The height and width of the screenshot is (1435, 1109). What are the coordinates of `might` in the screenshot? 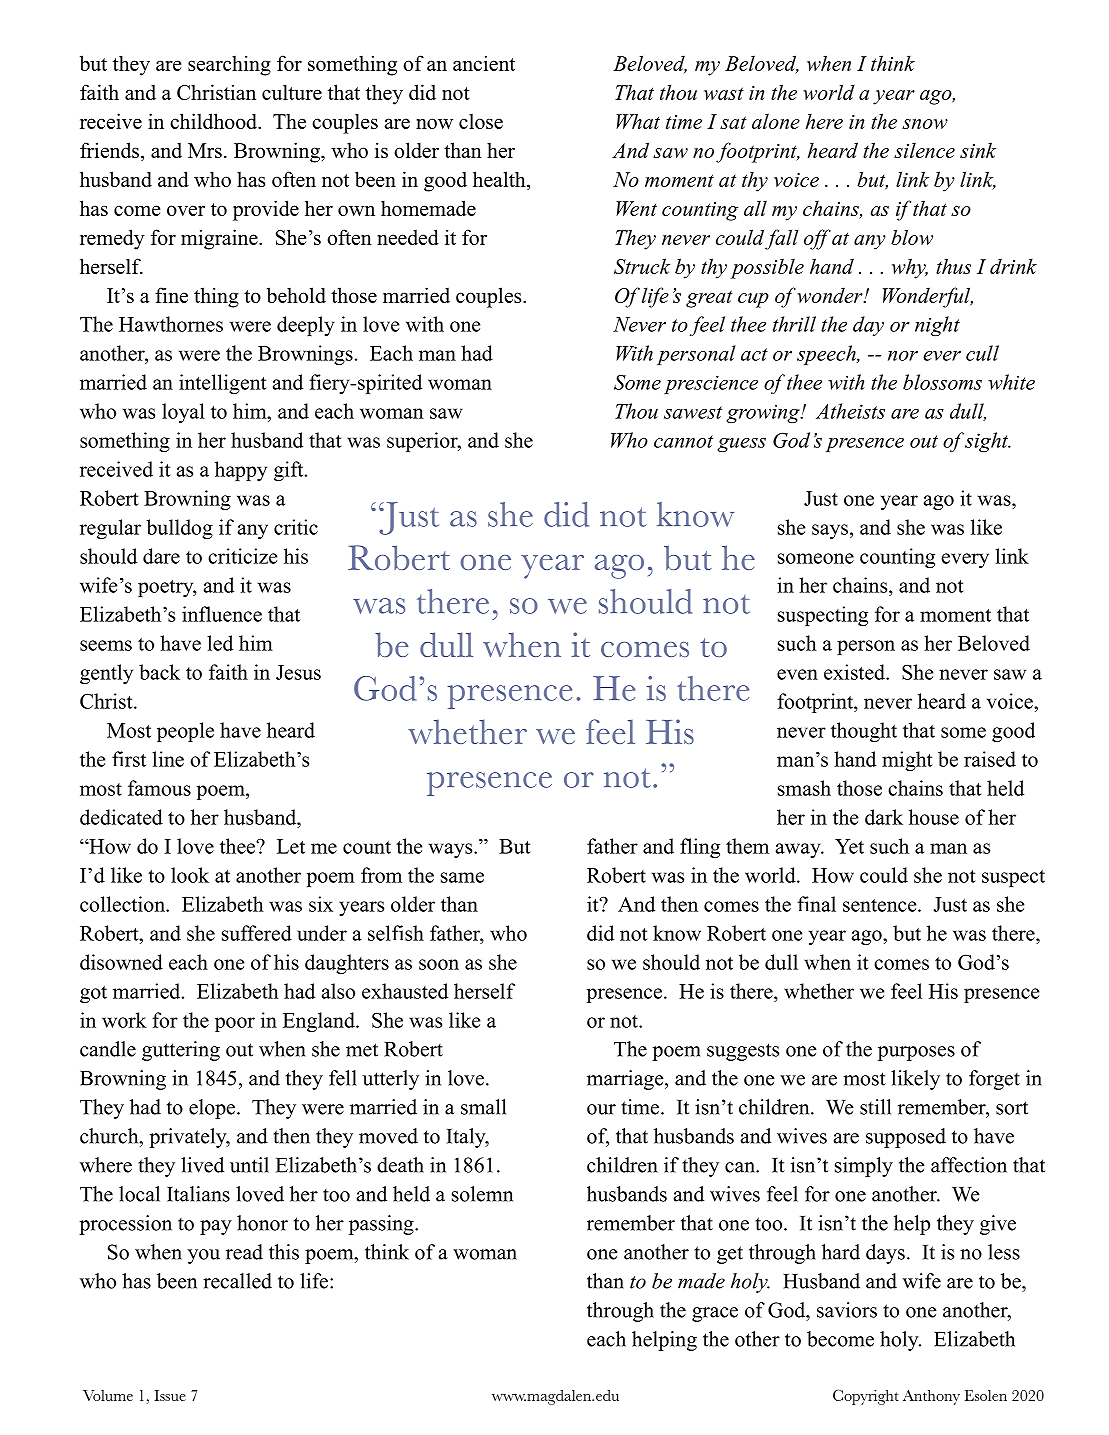 It's located at (907, 761).
